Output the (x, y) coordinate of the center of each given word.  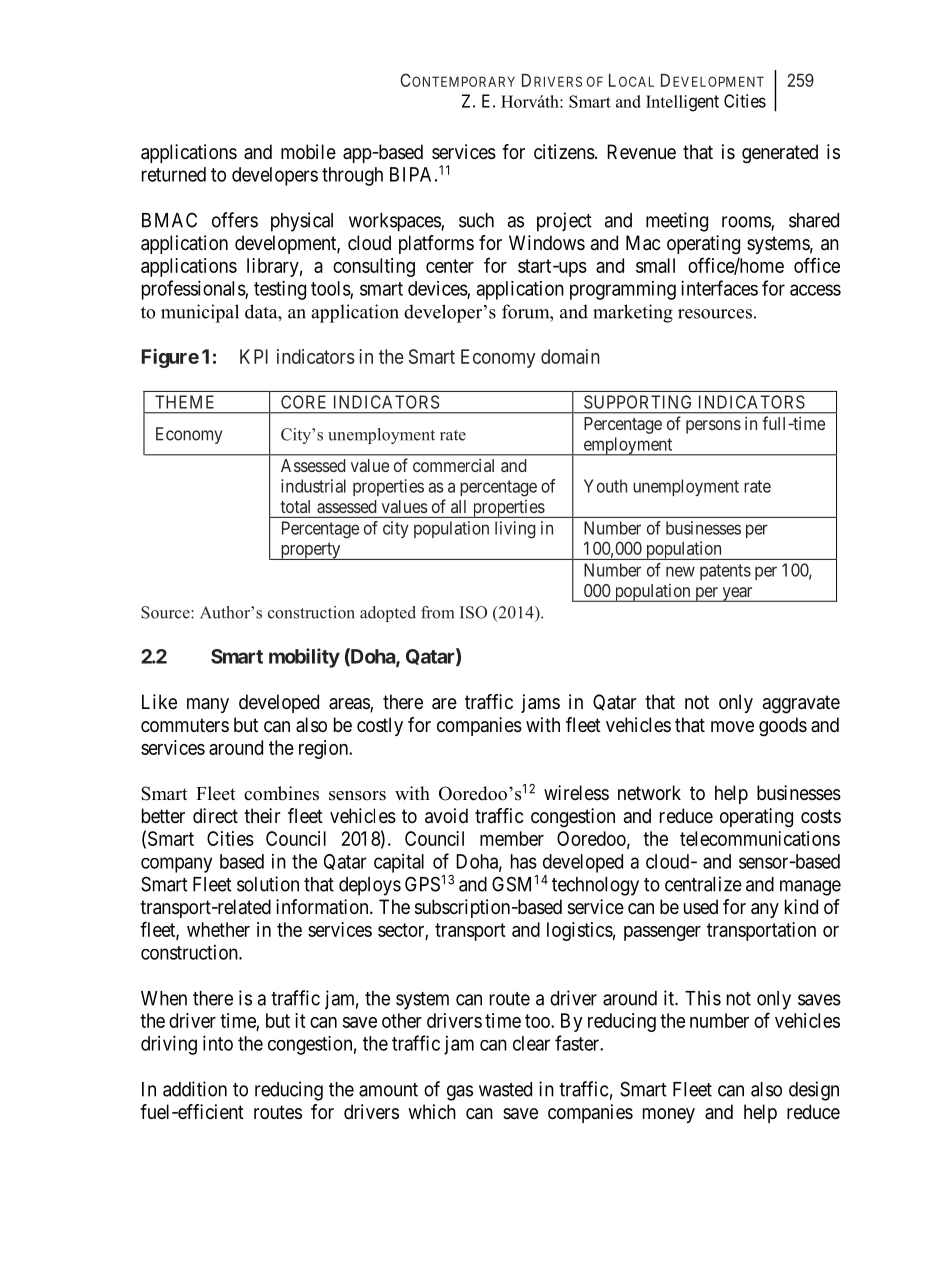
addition (195, 1089)
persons (713, 427)
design (814, 1091)
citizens (564, 152)
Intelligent (682, 103)
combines (281, 793)
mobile (308, 152)
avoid (446, 816)
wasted (505, 1089)
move (732, 726)
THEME (184, 402)
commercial (453, 465)
